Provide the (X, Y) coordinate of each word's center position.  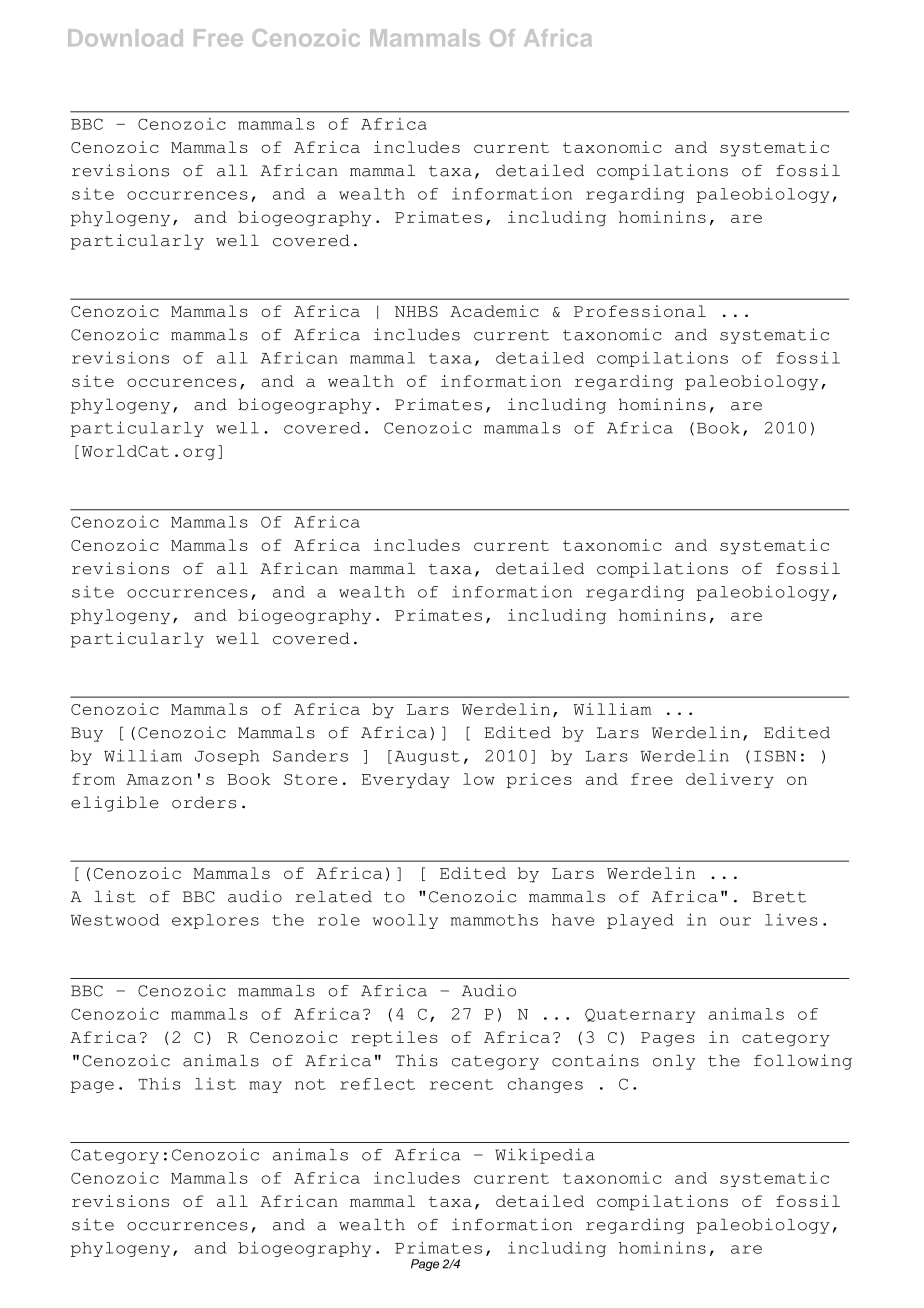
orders (204, 802)
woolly (405, 921)
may (265, 1087)
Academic (494, 311)
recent (461, 1084)
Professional (640, 311)
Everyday (406, 780)
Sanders (310, 756)
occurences (181, 382)
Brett (779, 897)
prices (539, 780)
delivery (730, 780)
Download (125, 38)
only (674, 1062)
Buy (87, 734)
